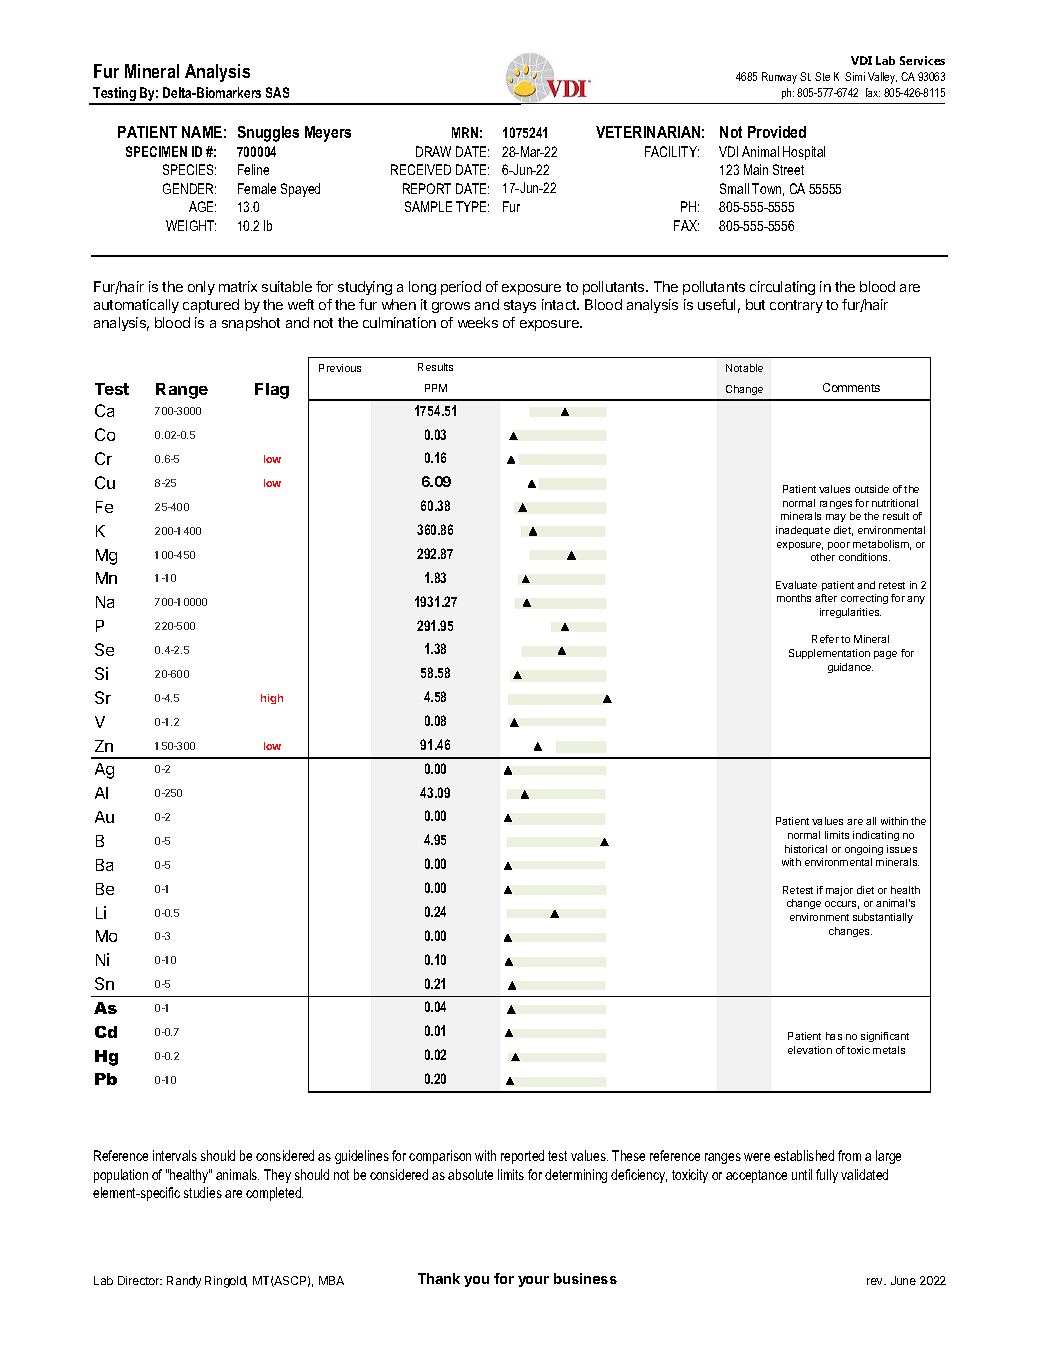 The image size is (1040, 1346). What do you see at coordinates (184, 1282) in the screenshot?
I see `Randy` at bounding box center [184, 1282].
